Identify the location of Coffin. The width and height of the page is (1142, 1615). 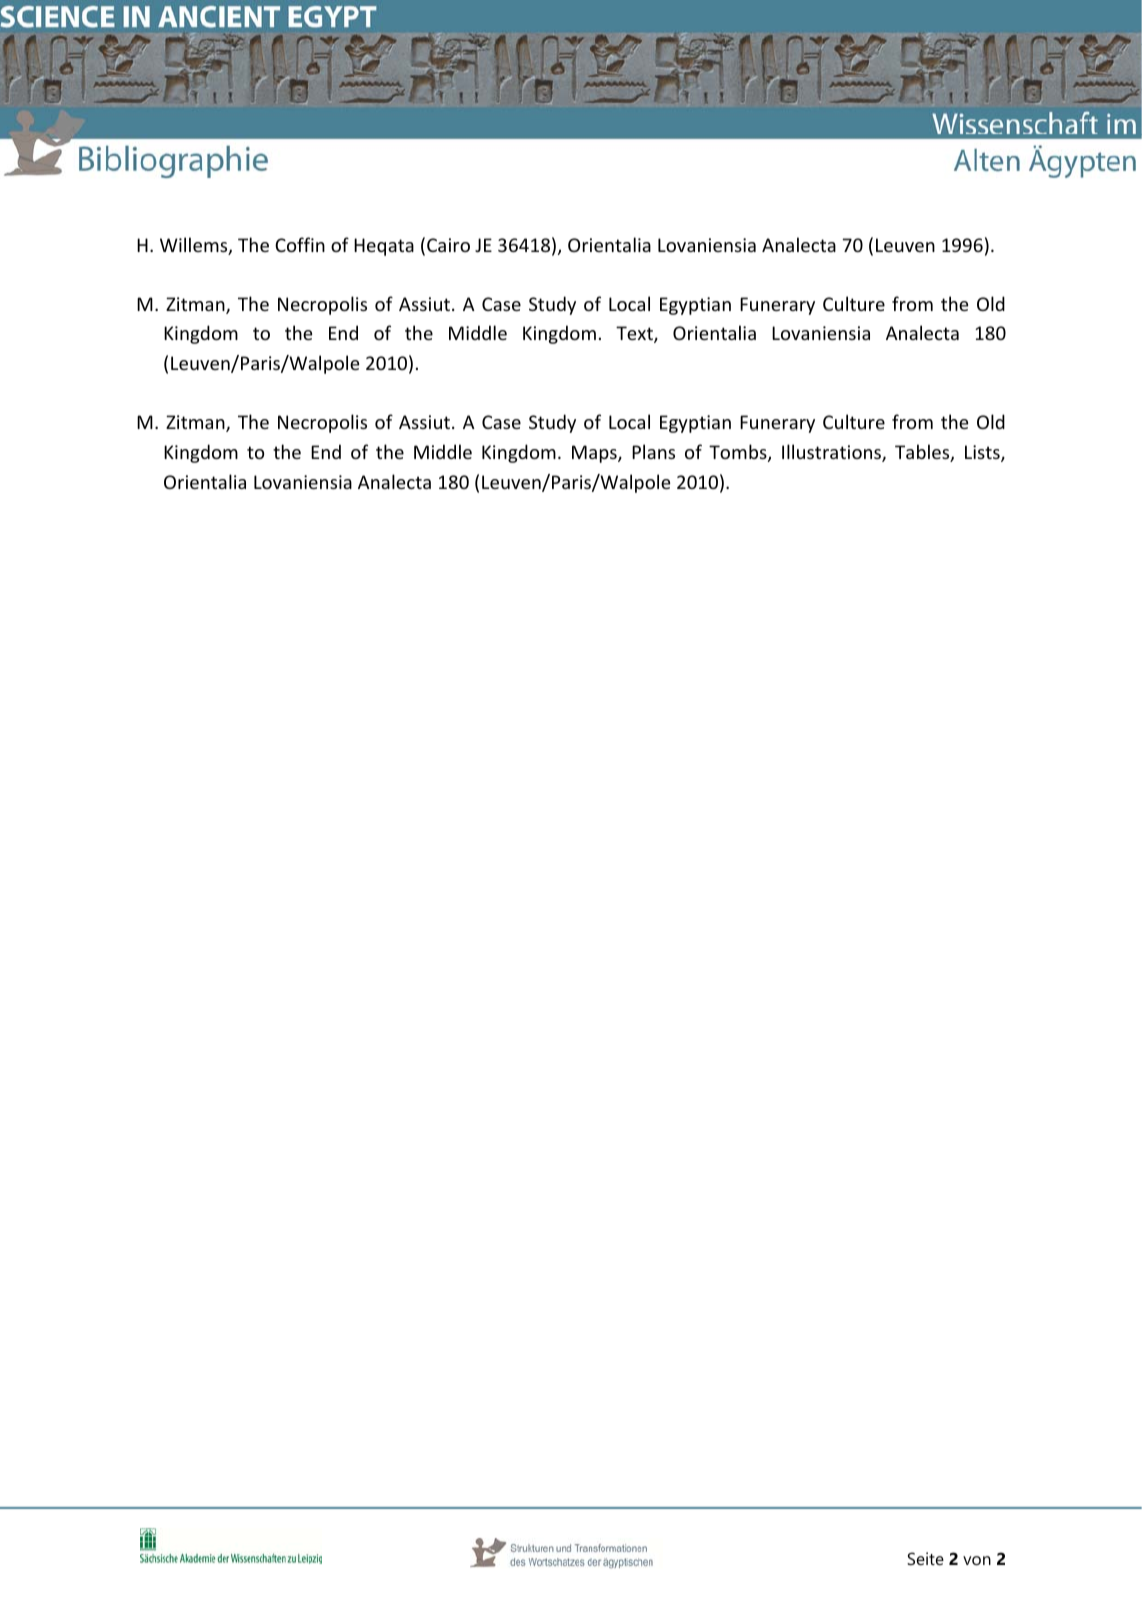
(300, 244).
